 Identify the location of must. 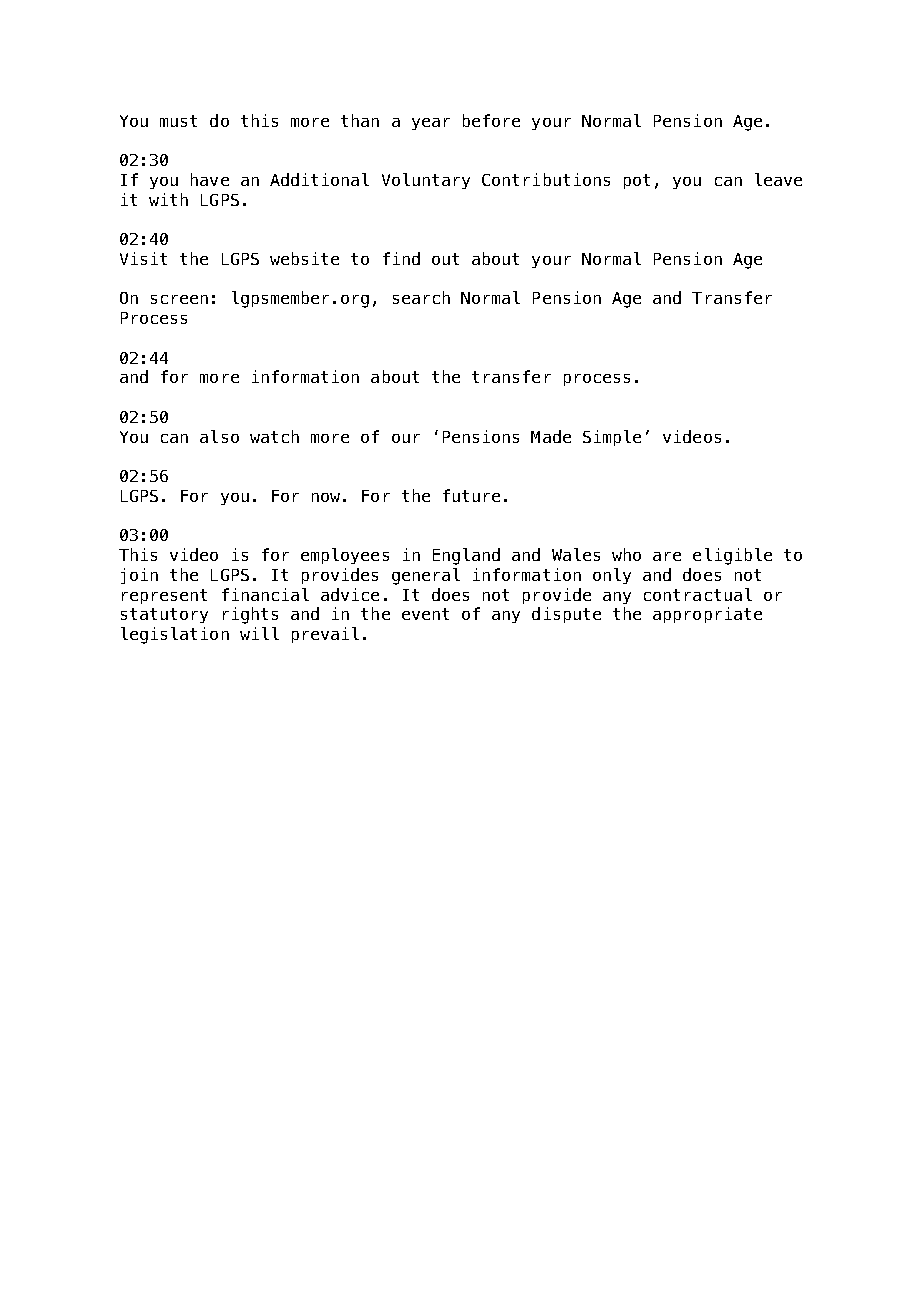
(178, 121).
